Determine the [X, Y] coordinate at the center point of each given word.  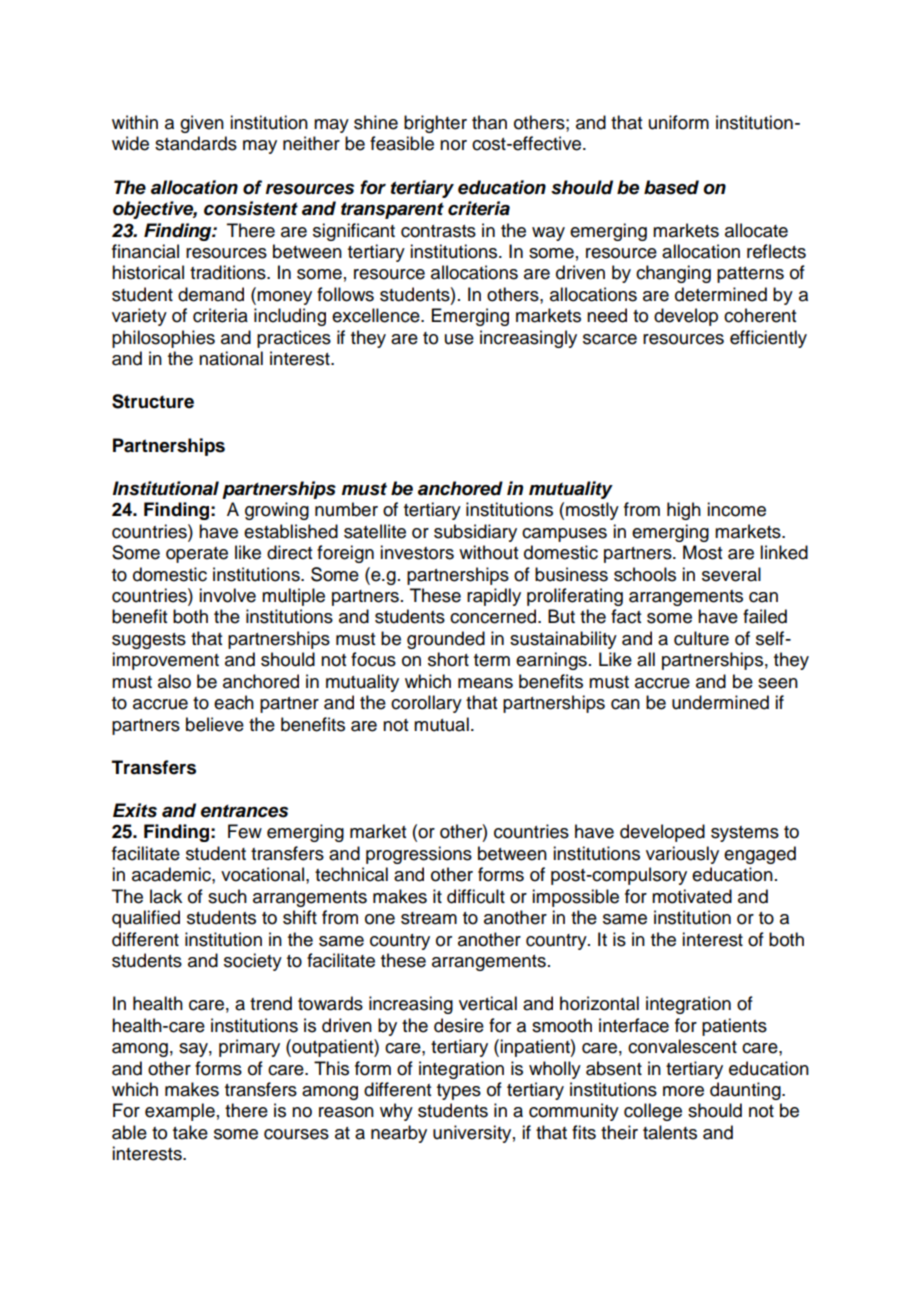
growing [277, 511]
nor [453, 145]
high [684, 511]
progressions [419, 855]
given [202, 124]
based [671, 187]
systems [745, 834]
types [459, 1092]
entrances [244, 811]
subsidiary [475, 533]
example [180, 1112]
